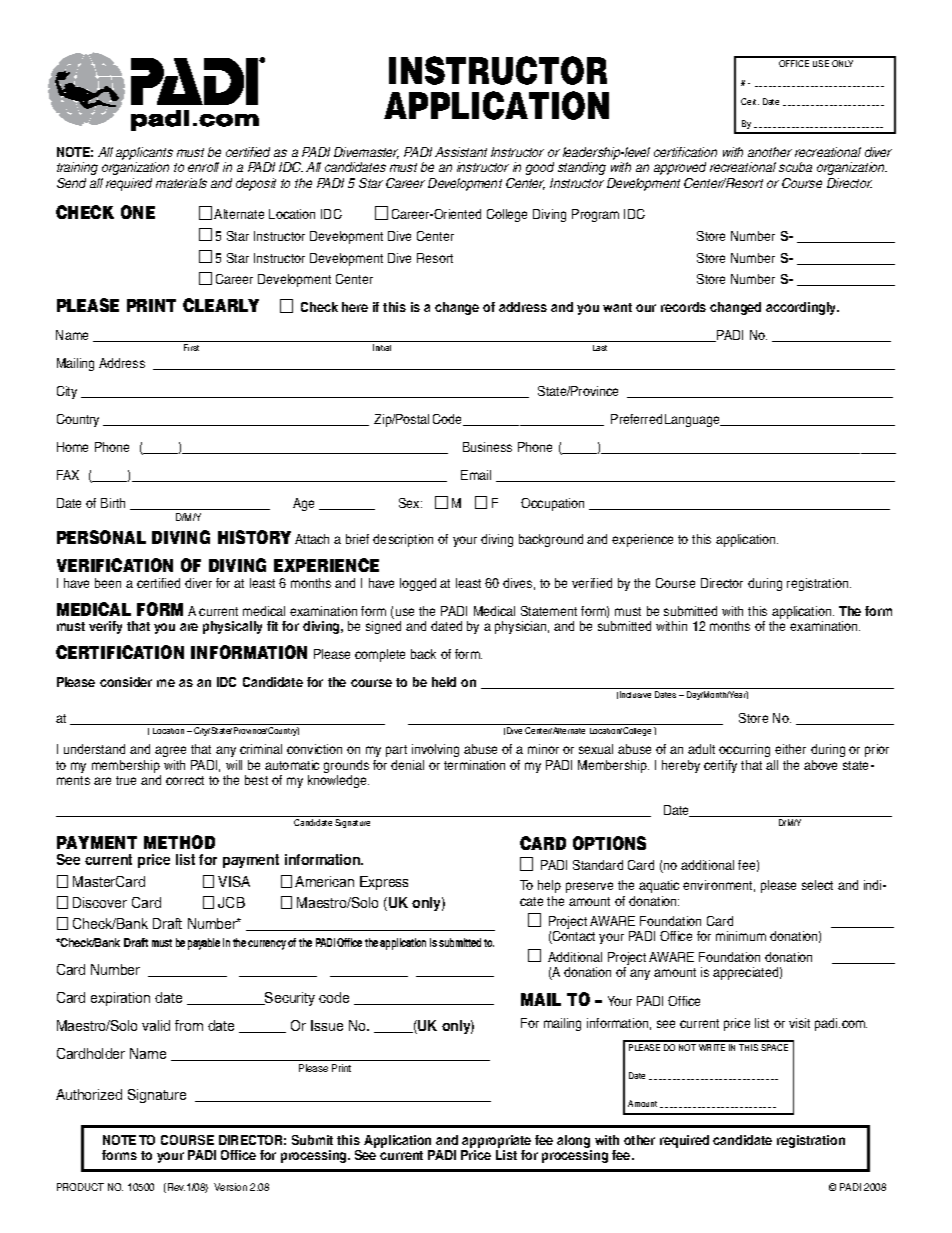  What do you see at coordinates (636, 419) in the screenshot?
I see `Preferred` at bounding box center [636, 419].
